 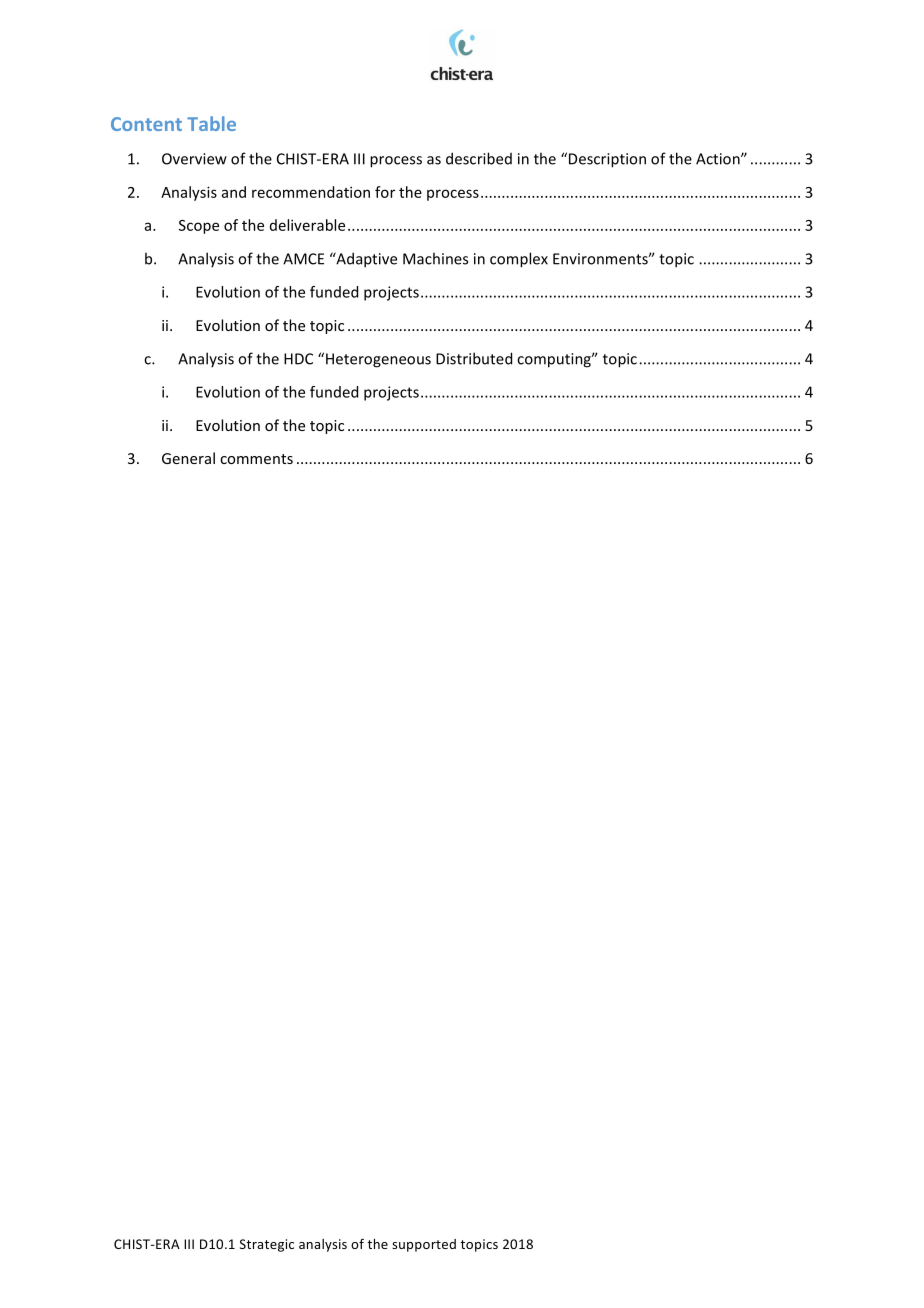 What do you see at coordinates (519, 260) in the screenshot?
I see `complex` at bounding box center [519, 260].
